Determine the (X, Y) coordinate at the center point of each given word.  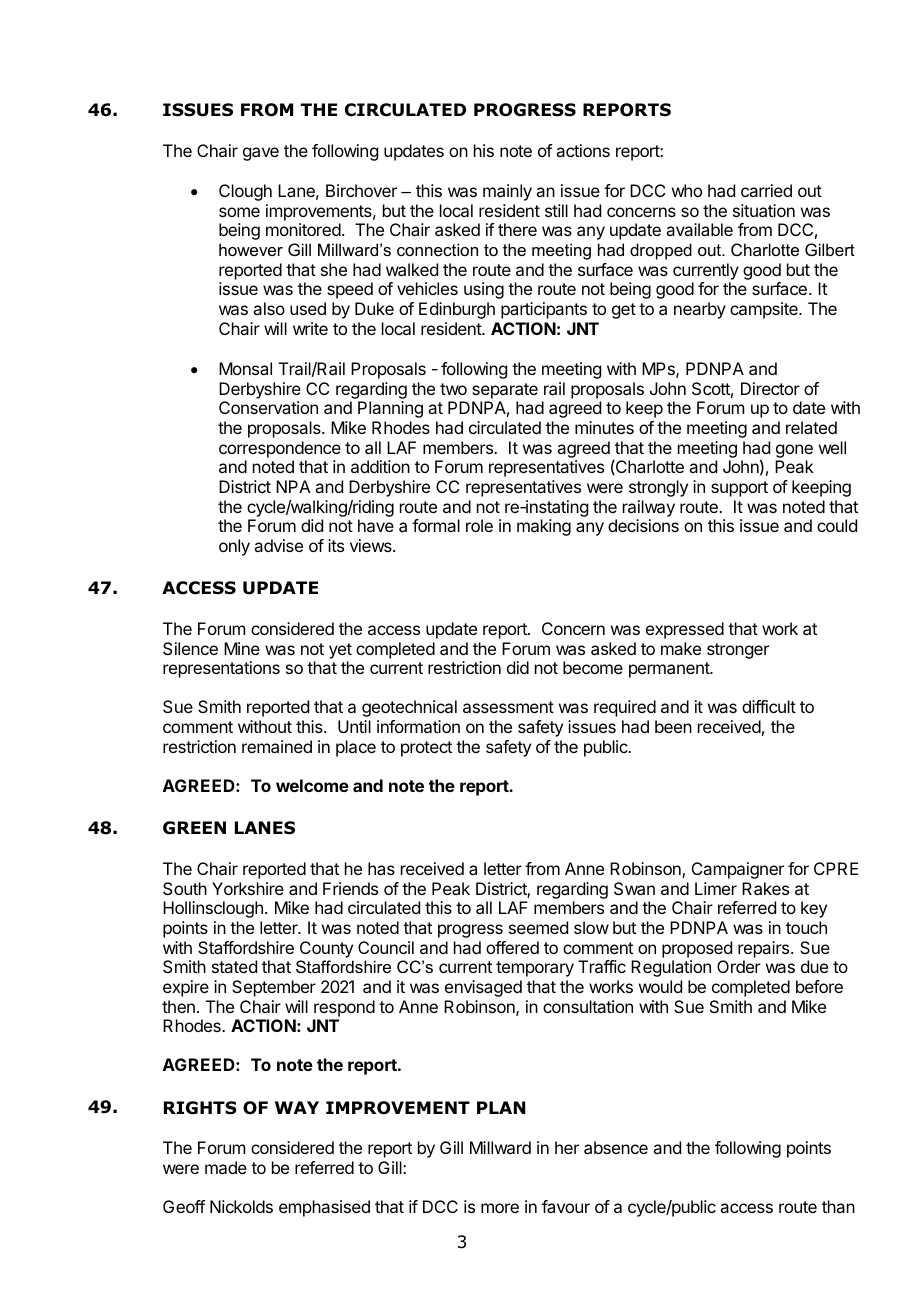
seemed (538, 927)
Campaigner (738, 870)
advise (278, 545)
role (479, 525)
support (739, 489)
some (239, 212)
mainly (507, 192)
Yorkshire (248, 888)
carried (766, 190)
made (226, 1167)
